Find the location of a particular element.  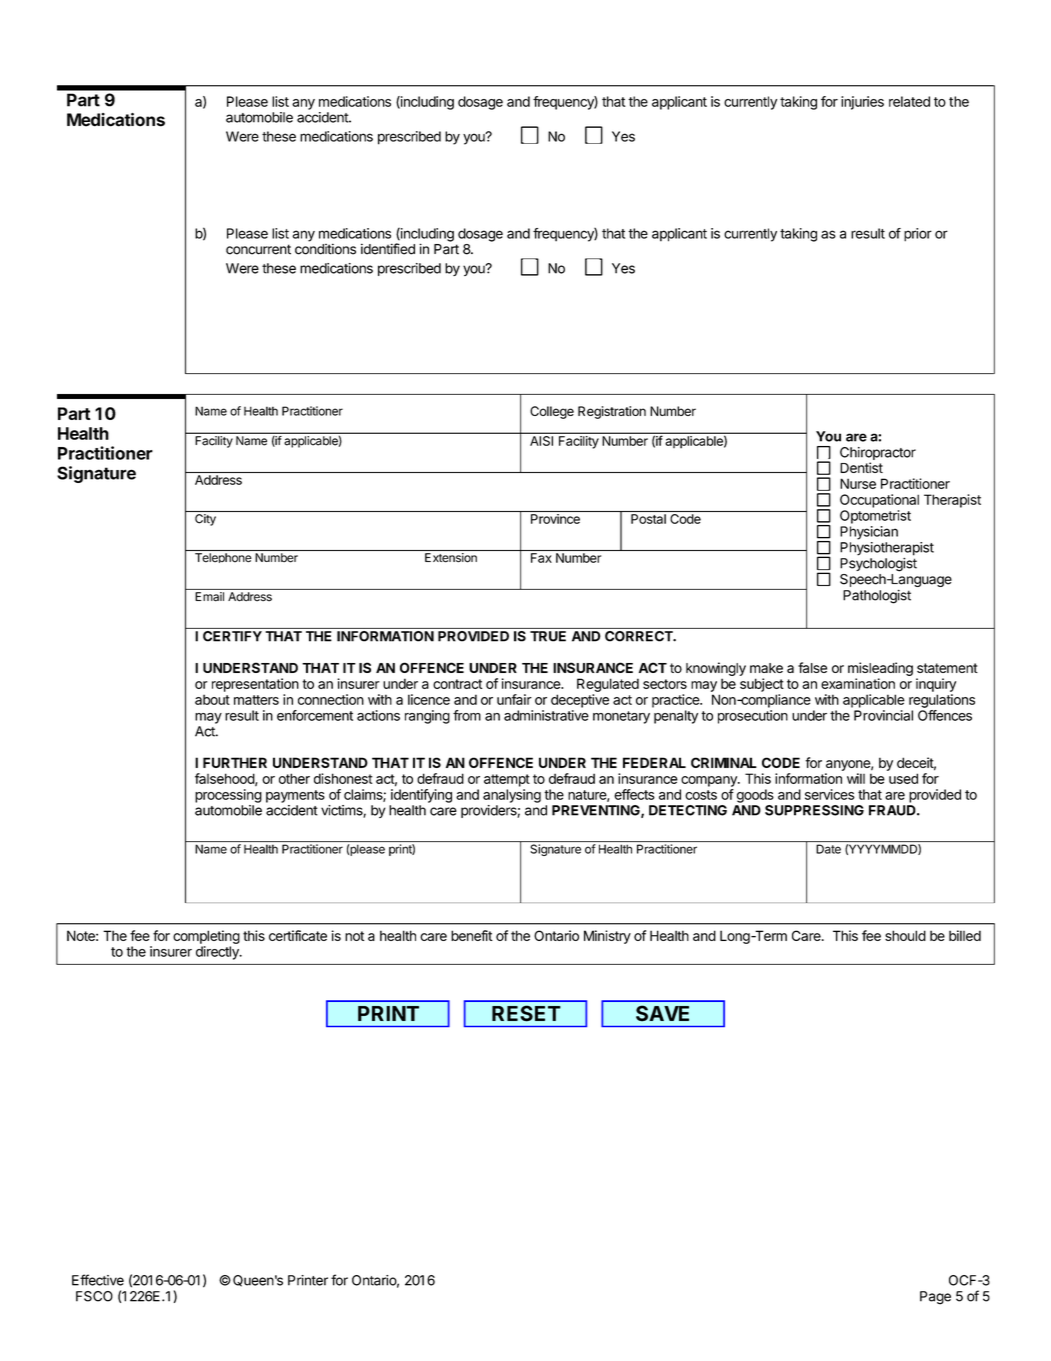

Email is located at coordinates (209, 596).
